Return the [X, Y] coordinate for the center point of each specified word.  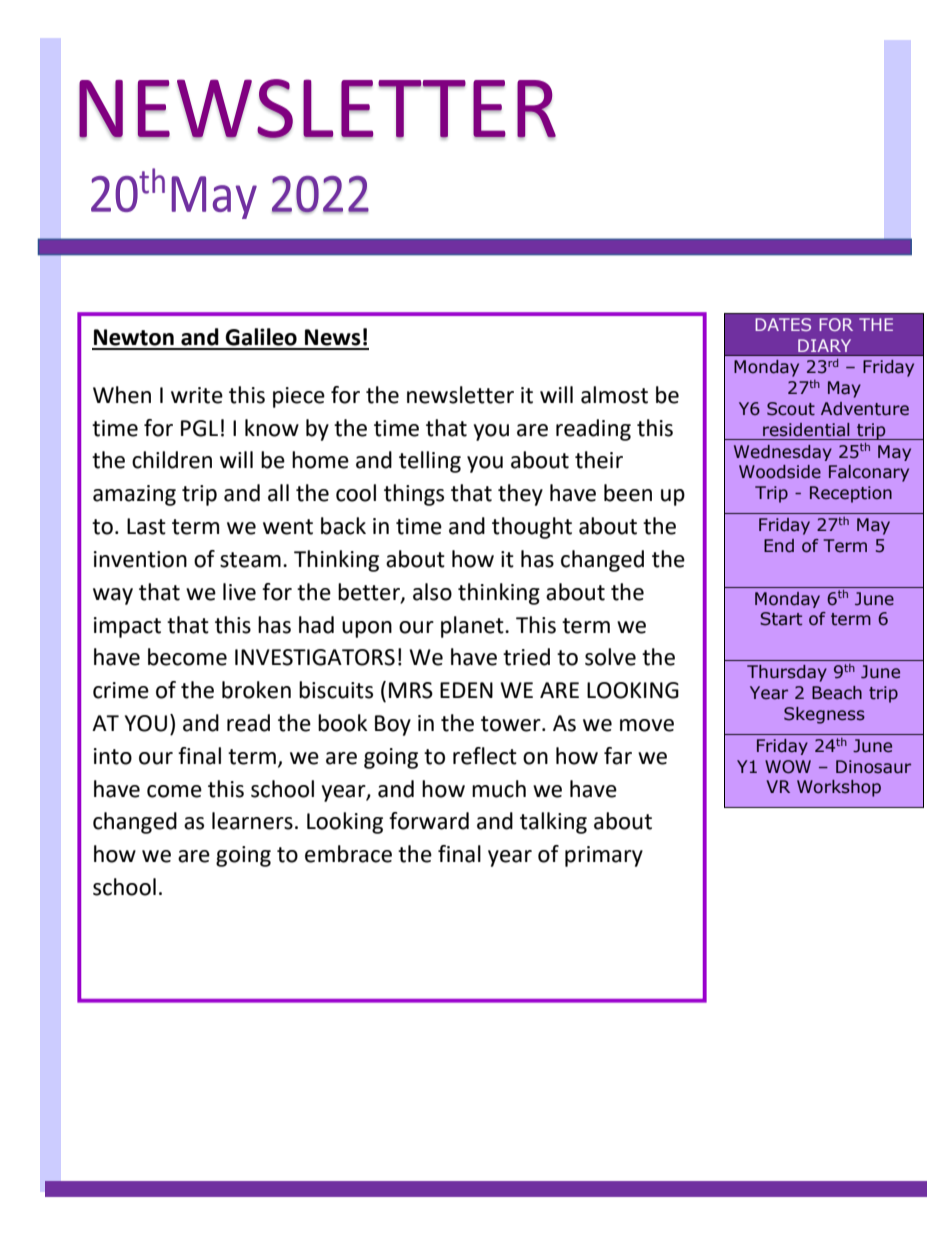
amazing [134, 495]
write [197, 395]
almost [614, 395]
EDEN [466, 690]
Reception [851, 494]
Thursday [787, 673]
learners [252, 821]
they [520, 495]
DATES [783, 324]
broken [256, 690]
